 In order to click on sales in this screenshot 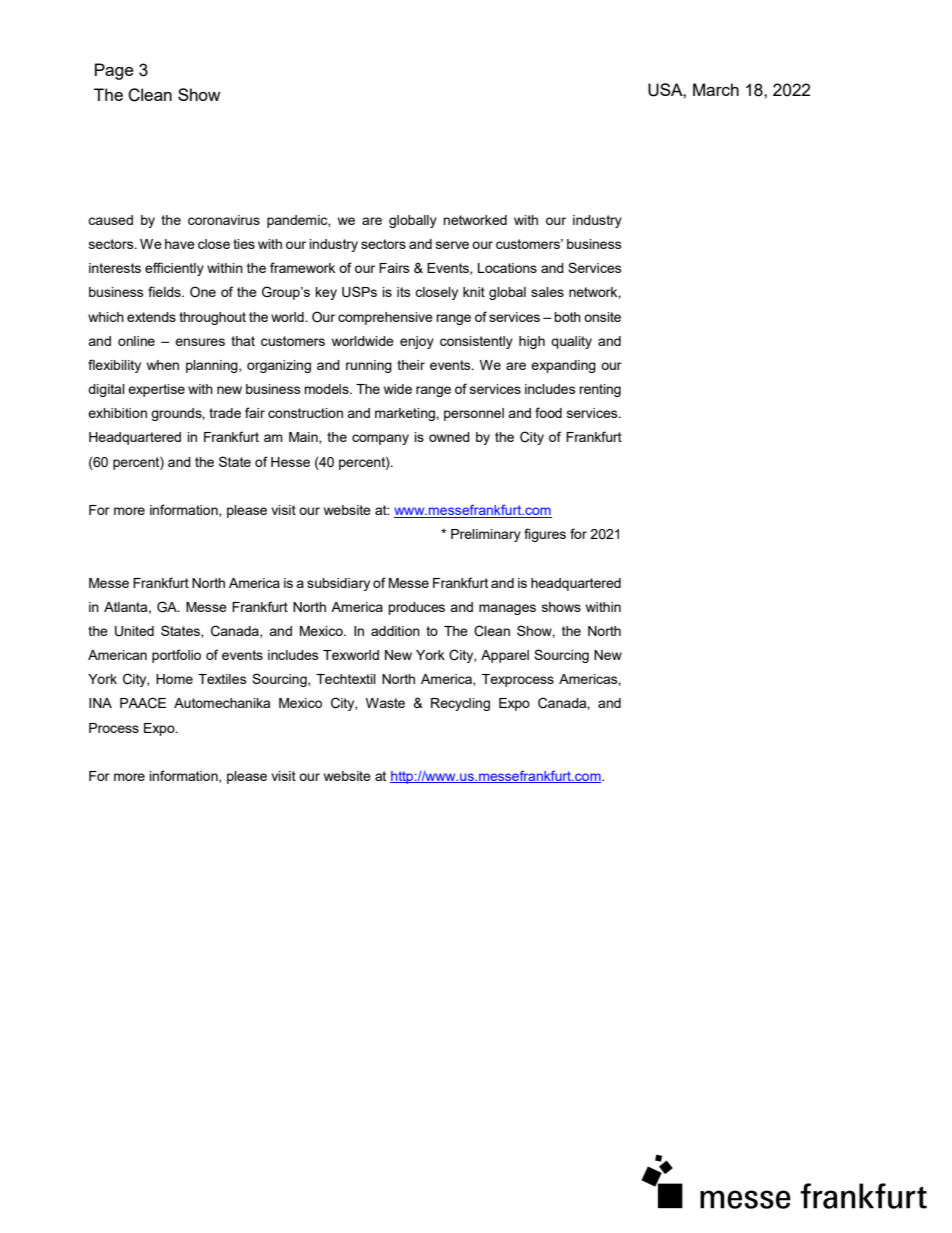, I will do `click(547, 292)`.
